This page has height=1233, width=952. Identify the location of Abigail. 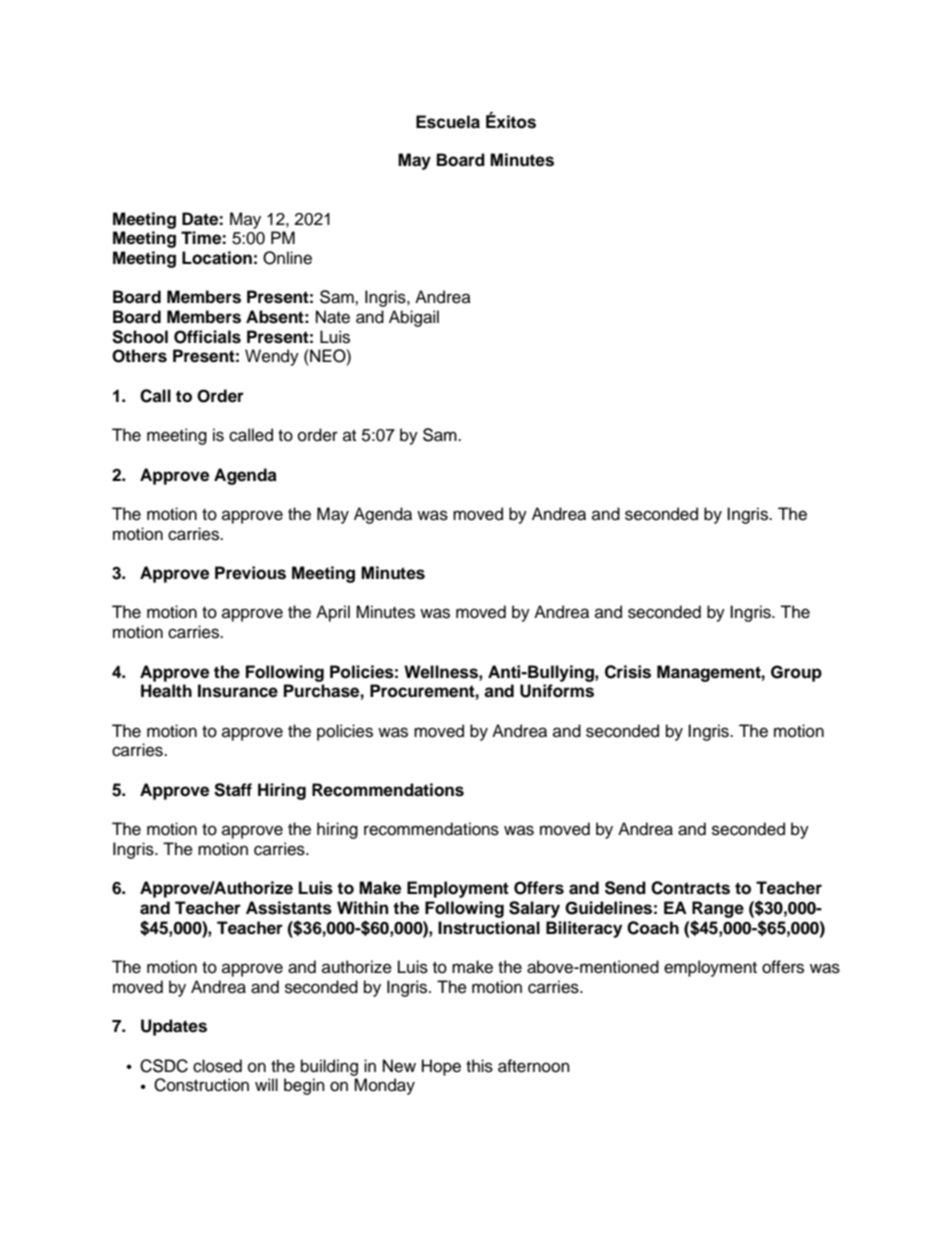
(414, 318).
